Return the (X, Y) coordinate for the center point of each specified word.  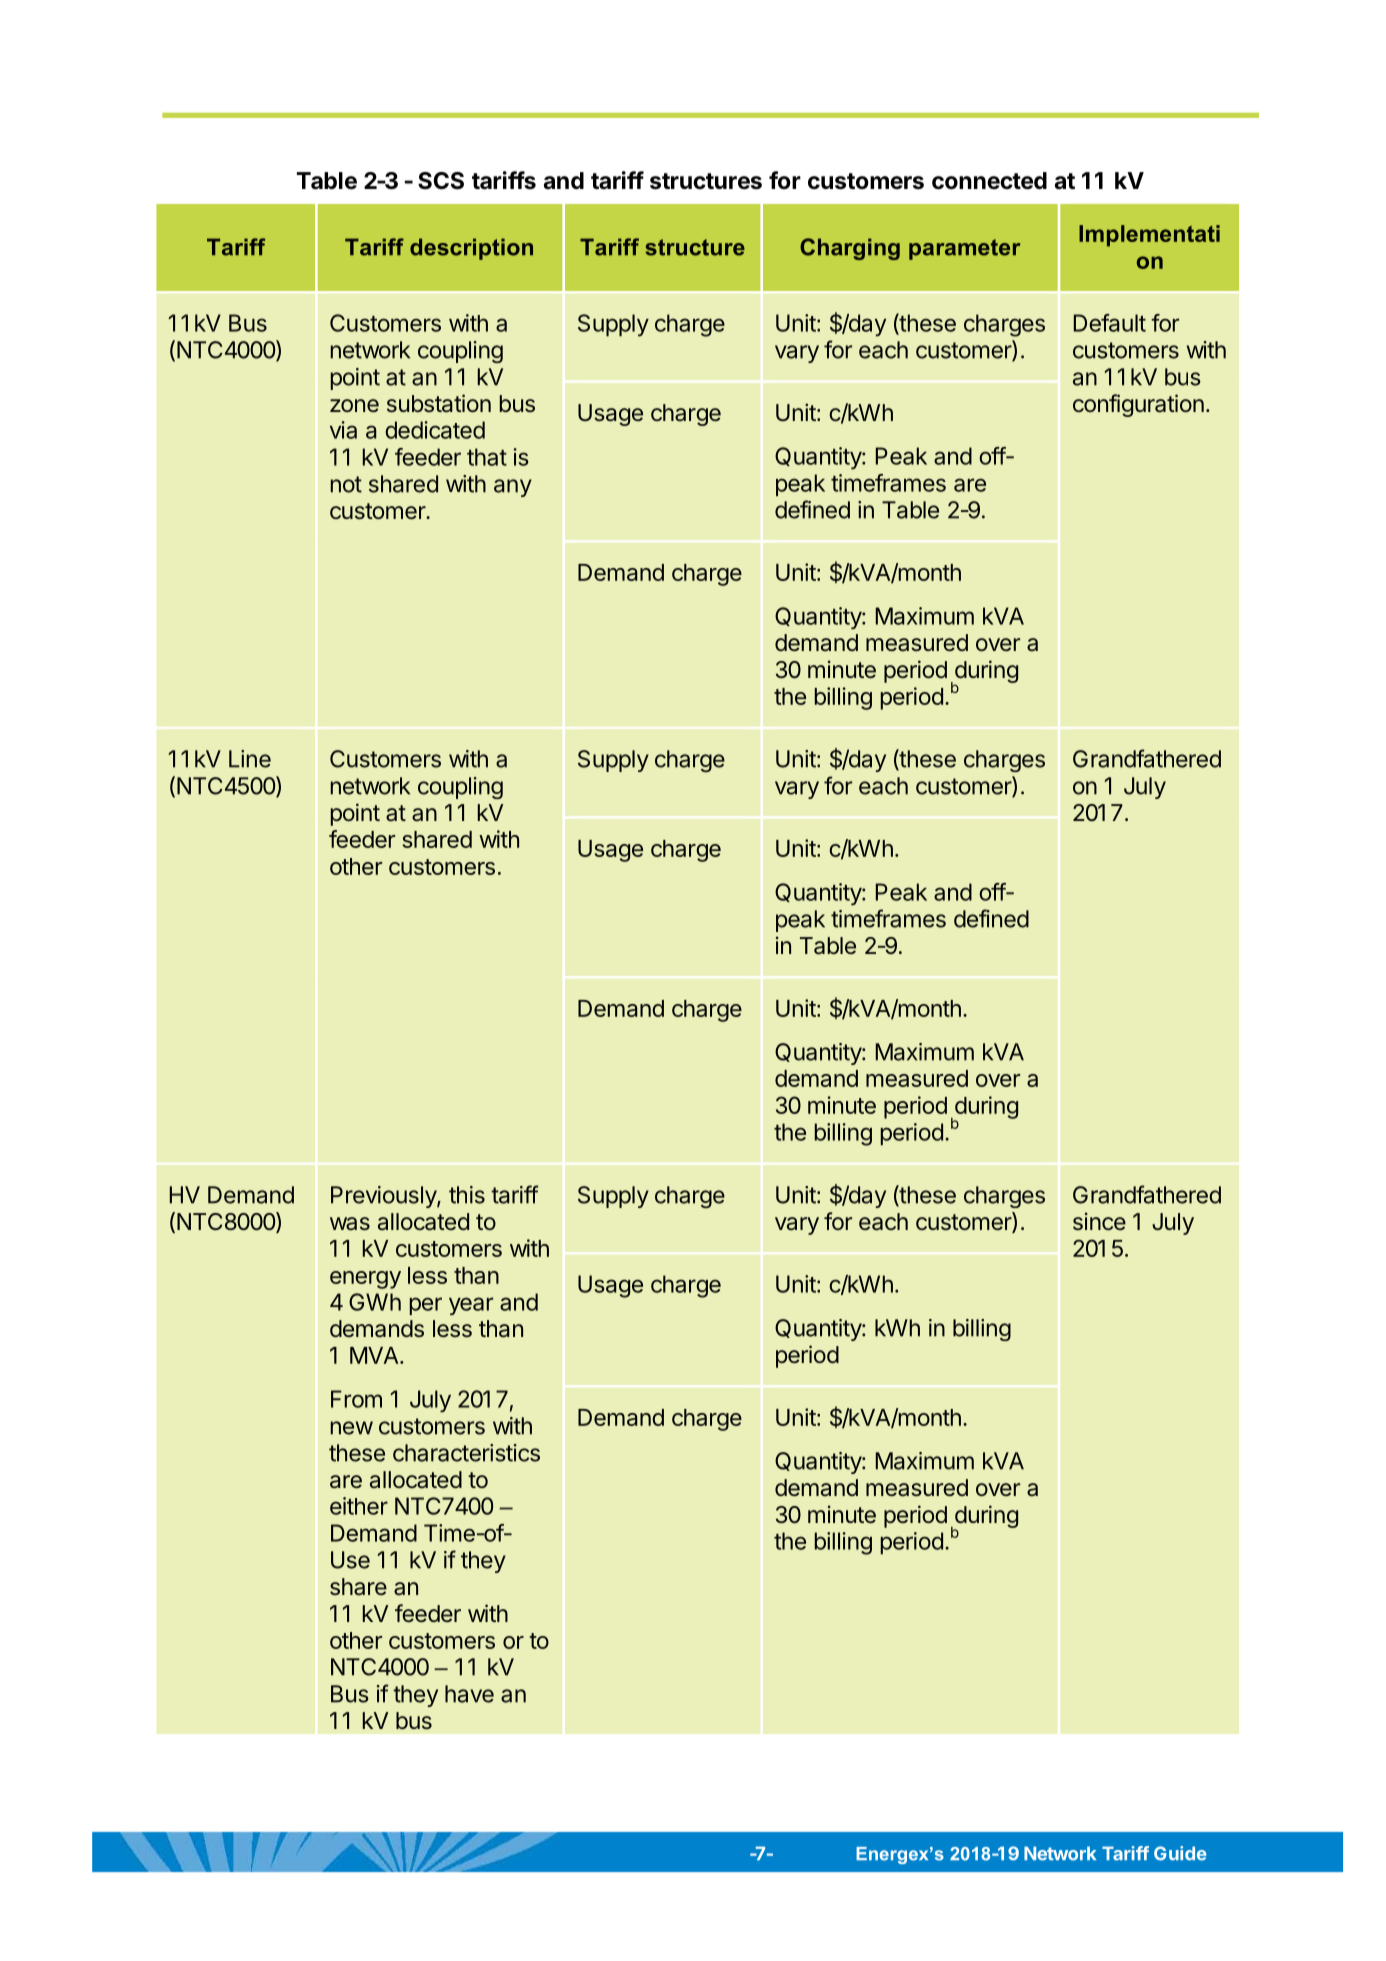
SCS (441, 181)
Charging (850, 249)
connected (989, 181)
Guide (1180, 1853)
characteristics (466, 1453)
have (469, 1694)
